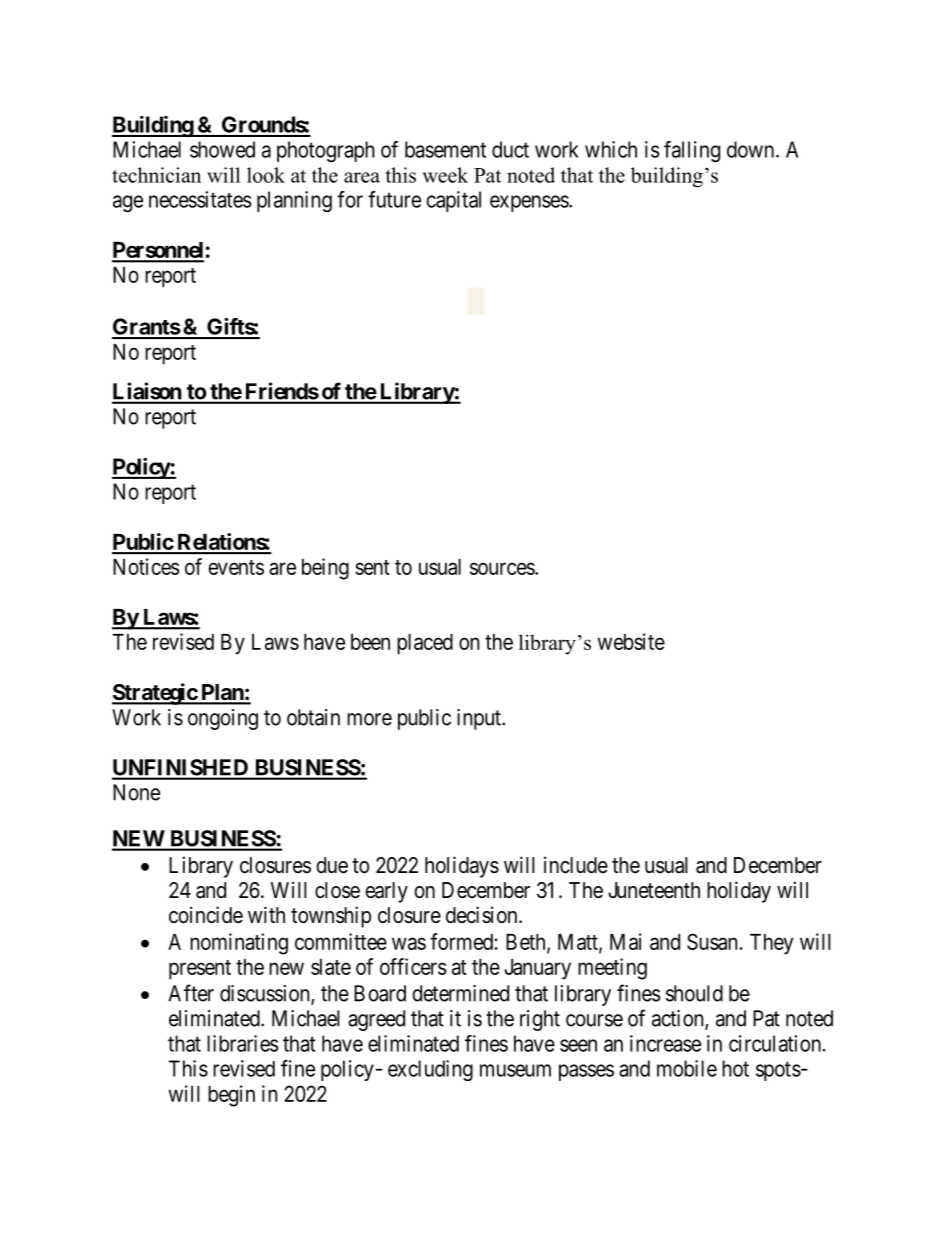  I want to click on sources, so click(503, 568).
